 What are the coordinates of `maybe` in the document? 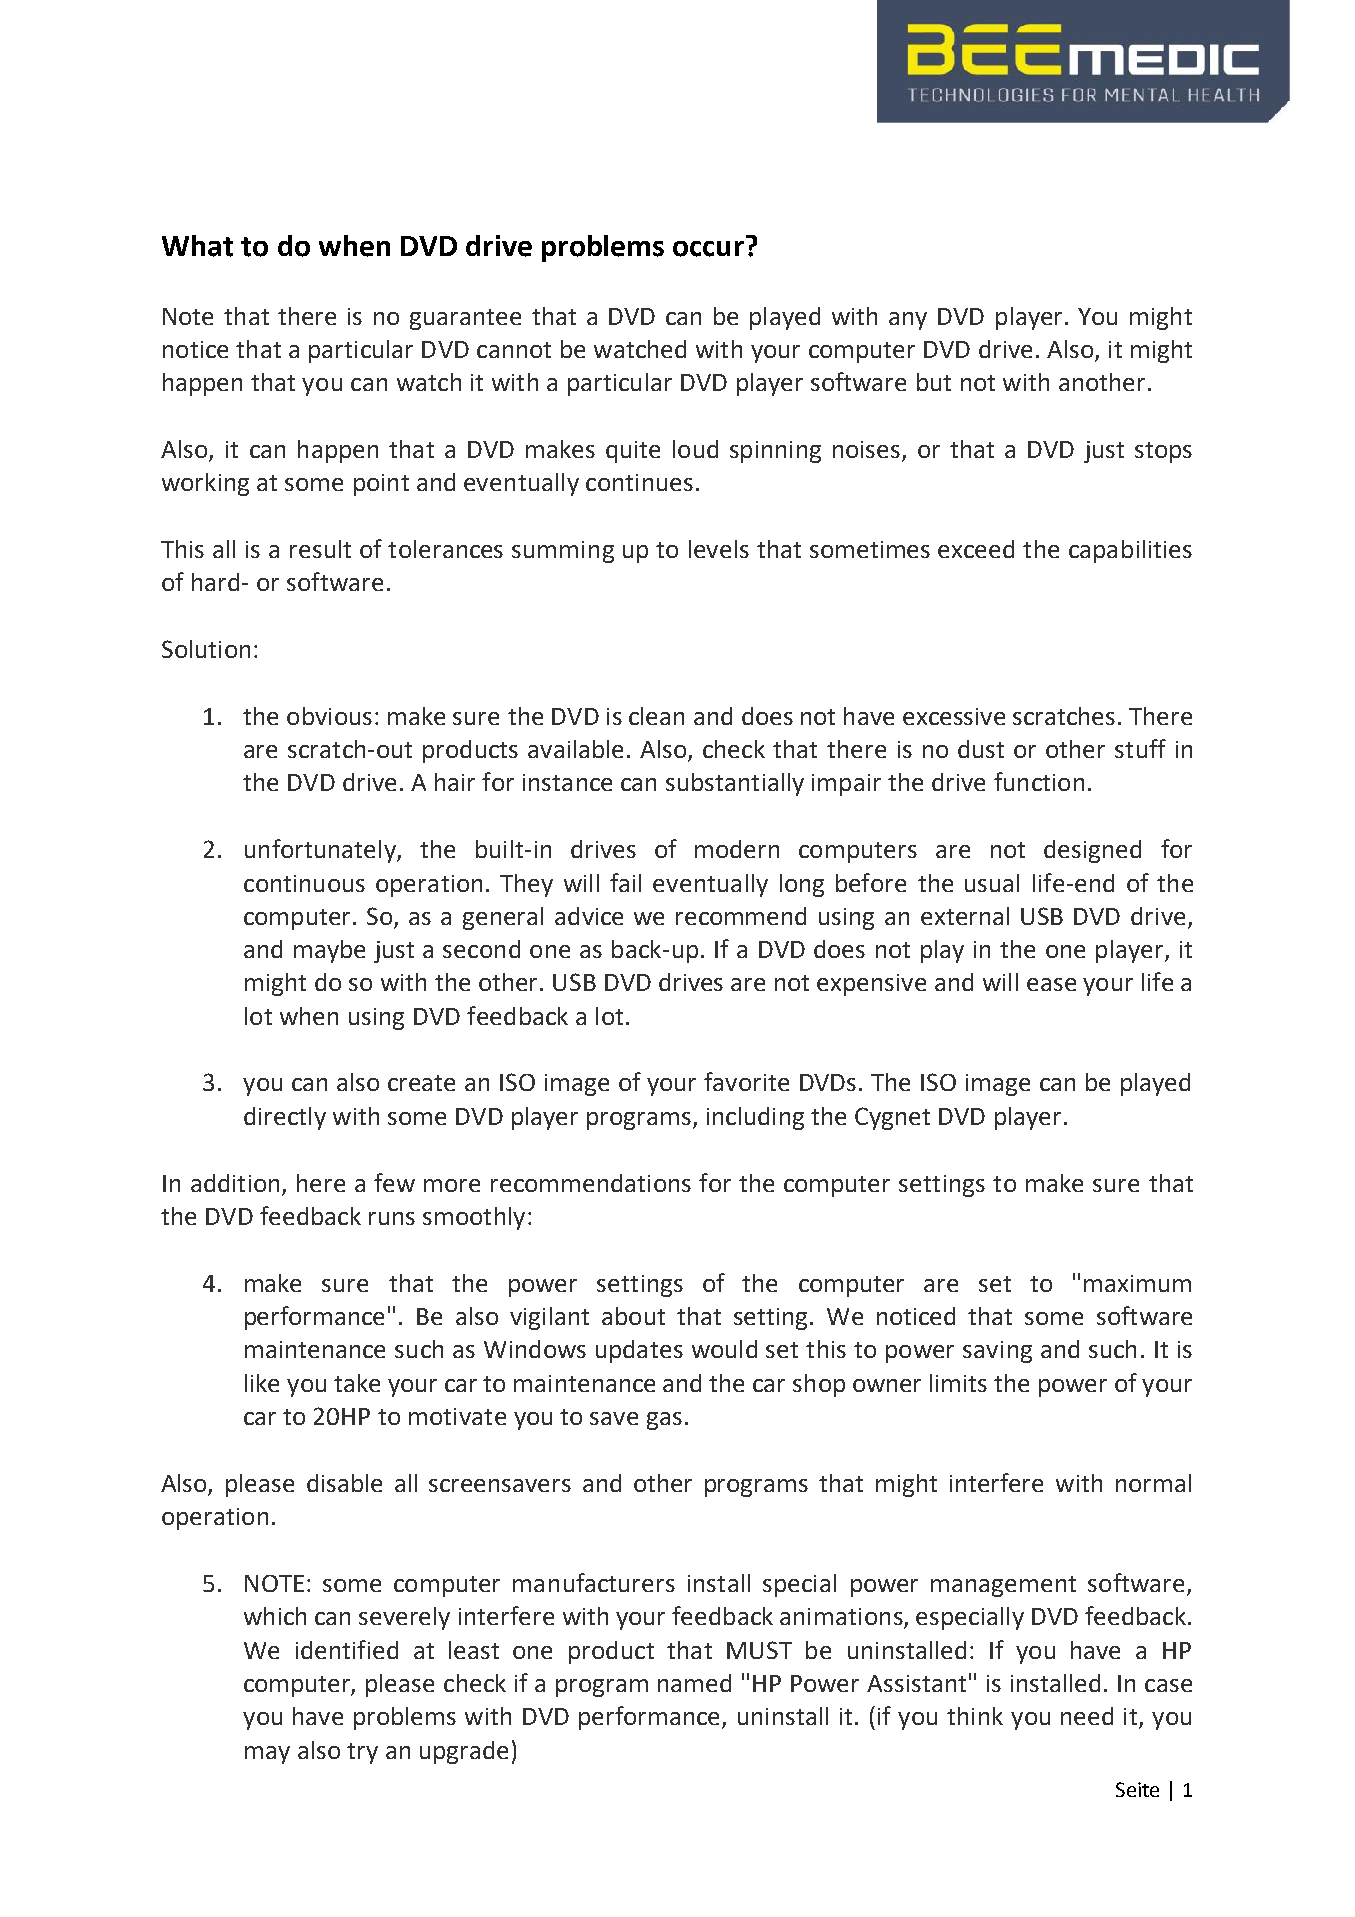 It's located at (329, 951).
